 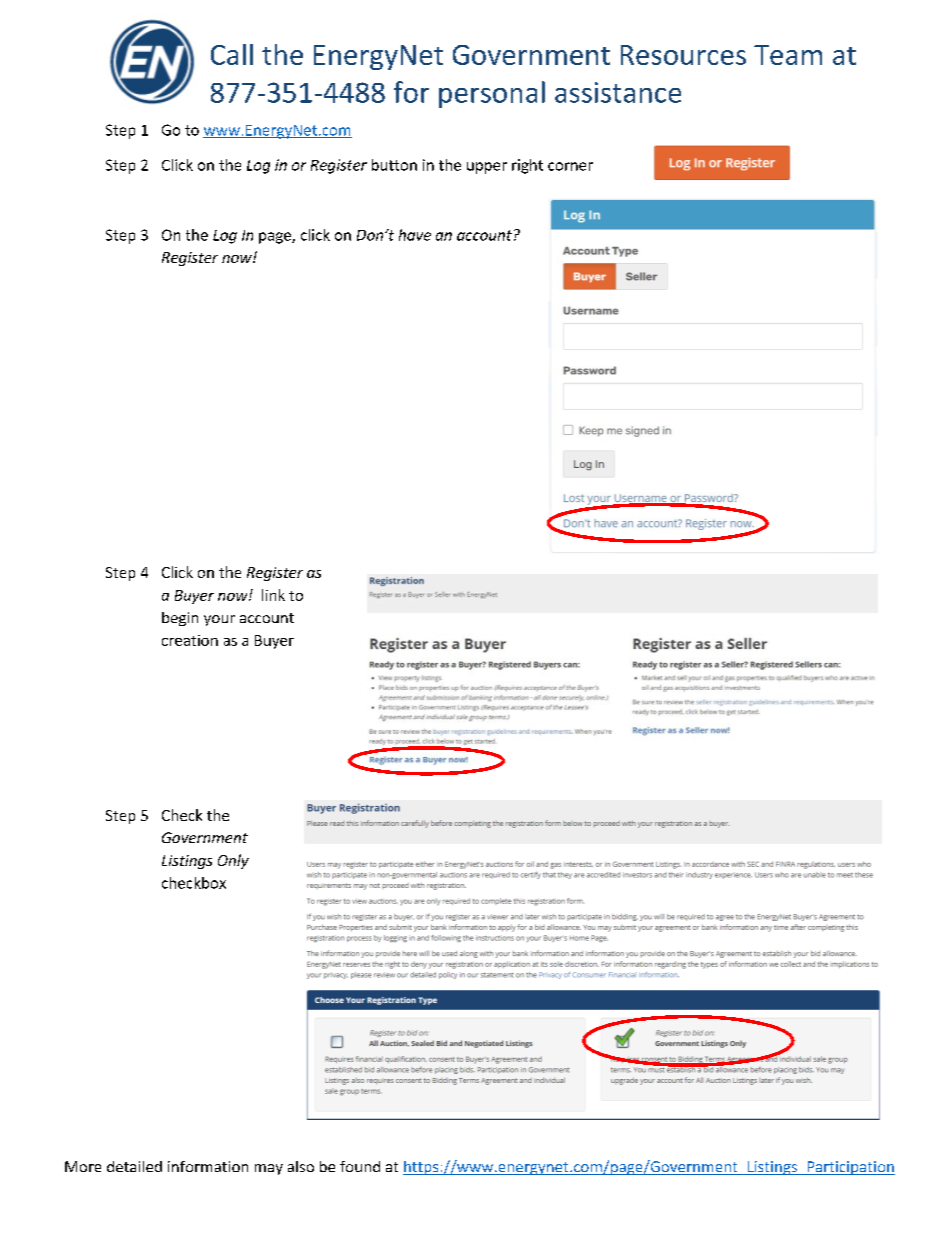 What do you see at coordinates (273, 595) in the screenshot?
I see `link` at bounding box center [273, 595].
